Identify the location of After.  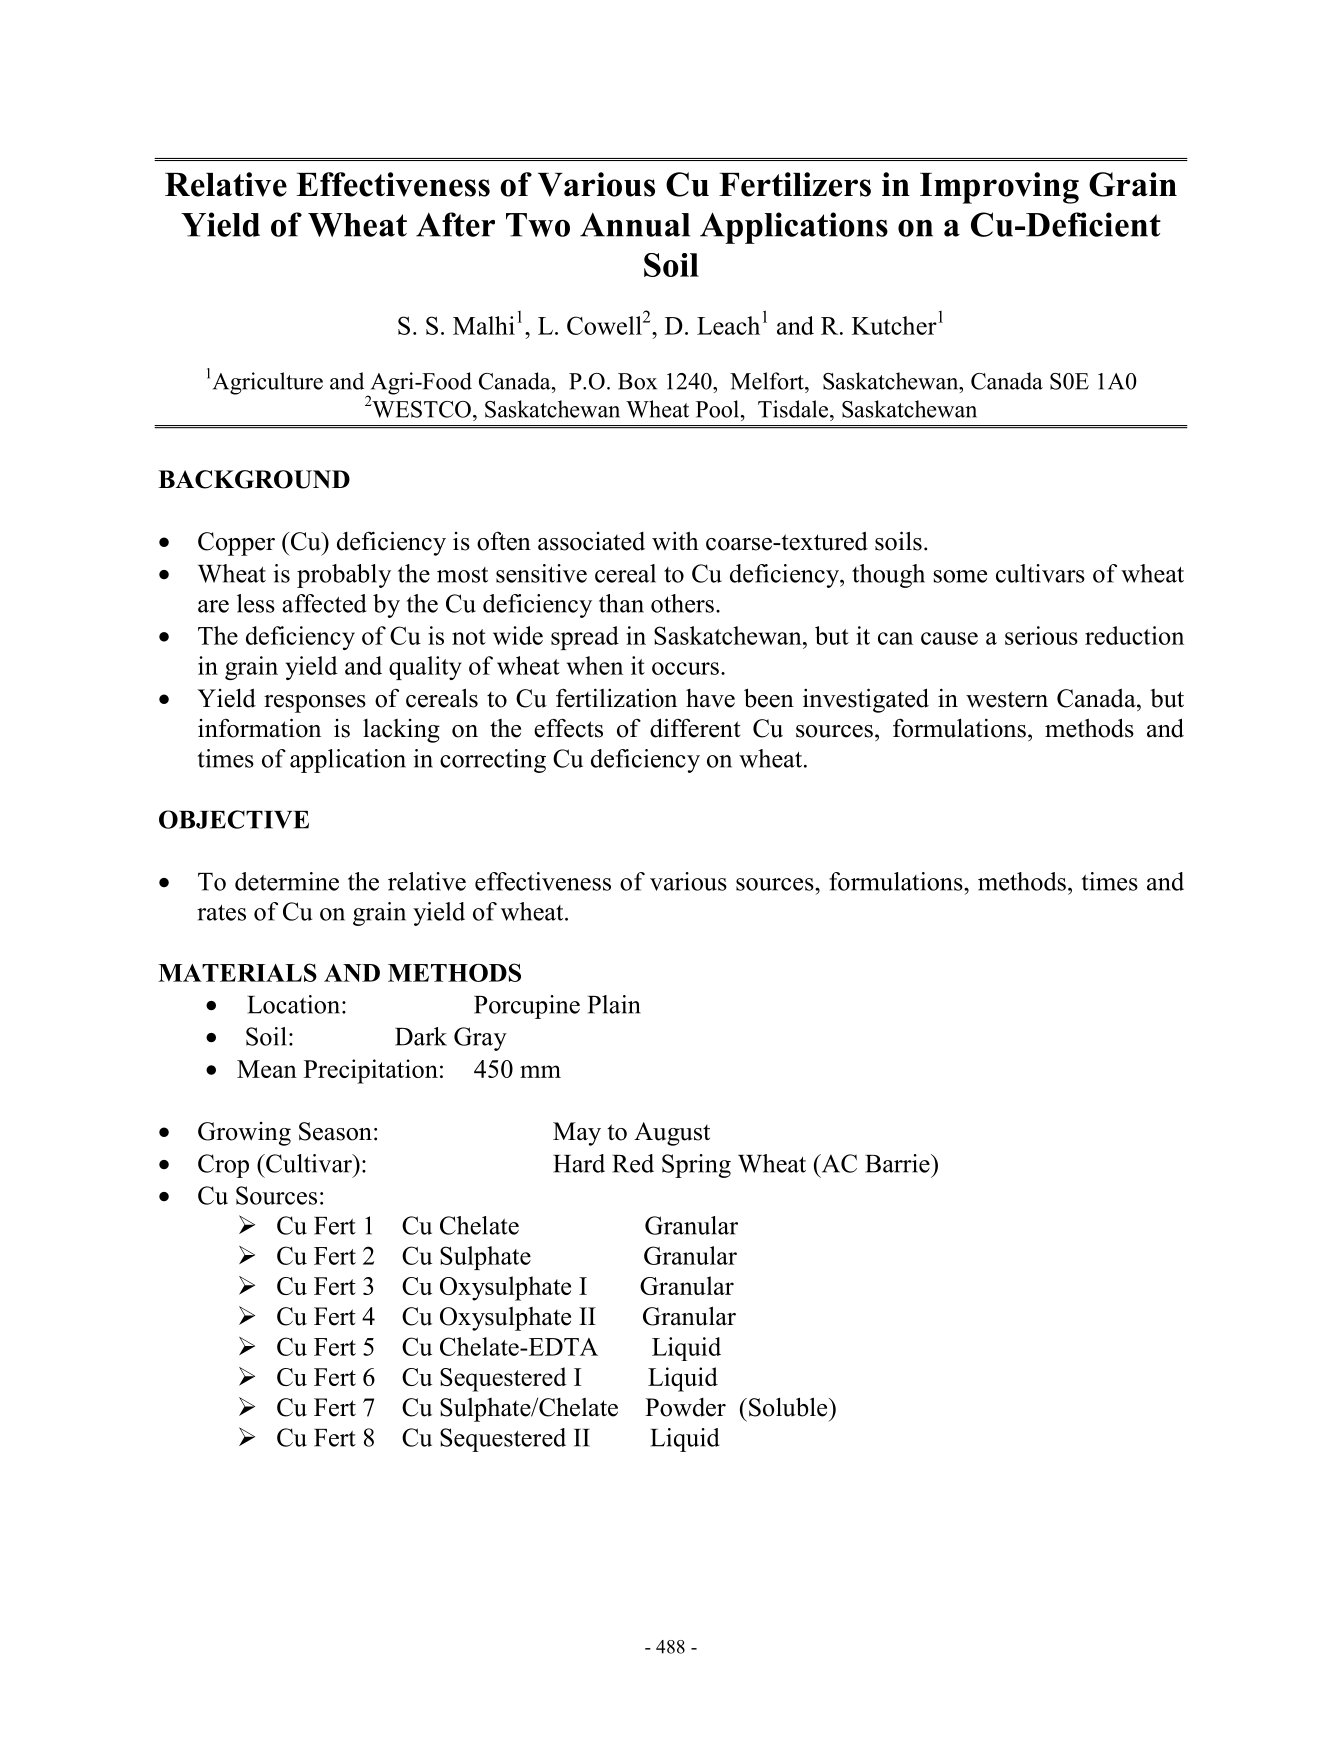
(455, 224).
